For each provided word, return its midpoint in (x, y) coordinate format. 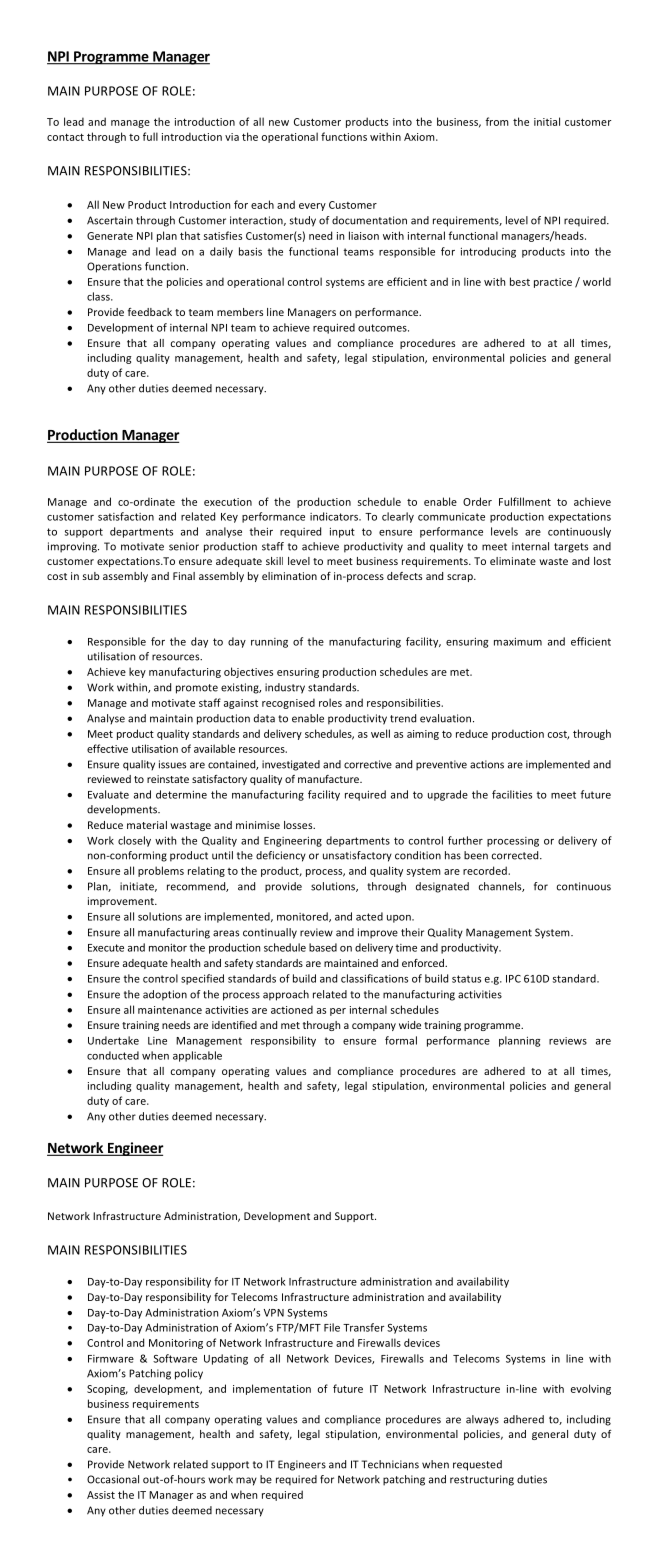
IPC (513, 979)
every (312, 207)
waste (553, 561)
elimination (289, 576)
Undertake (113, 1040)
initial (547, 121)
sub (91, 576)
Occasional (113, 1479)
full (150, 136)
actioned (292, 1009)
